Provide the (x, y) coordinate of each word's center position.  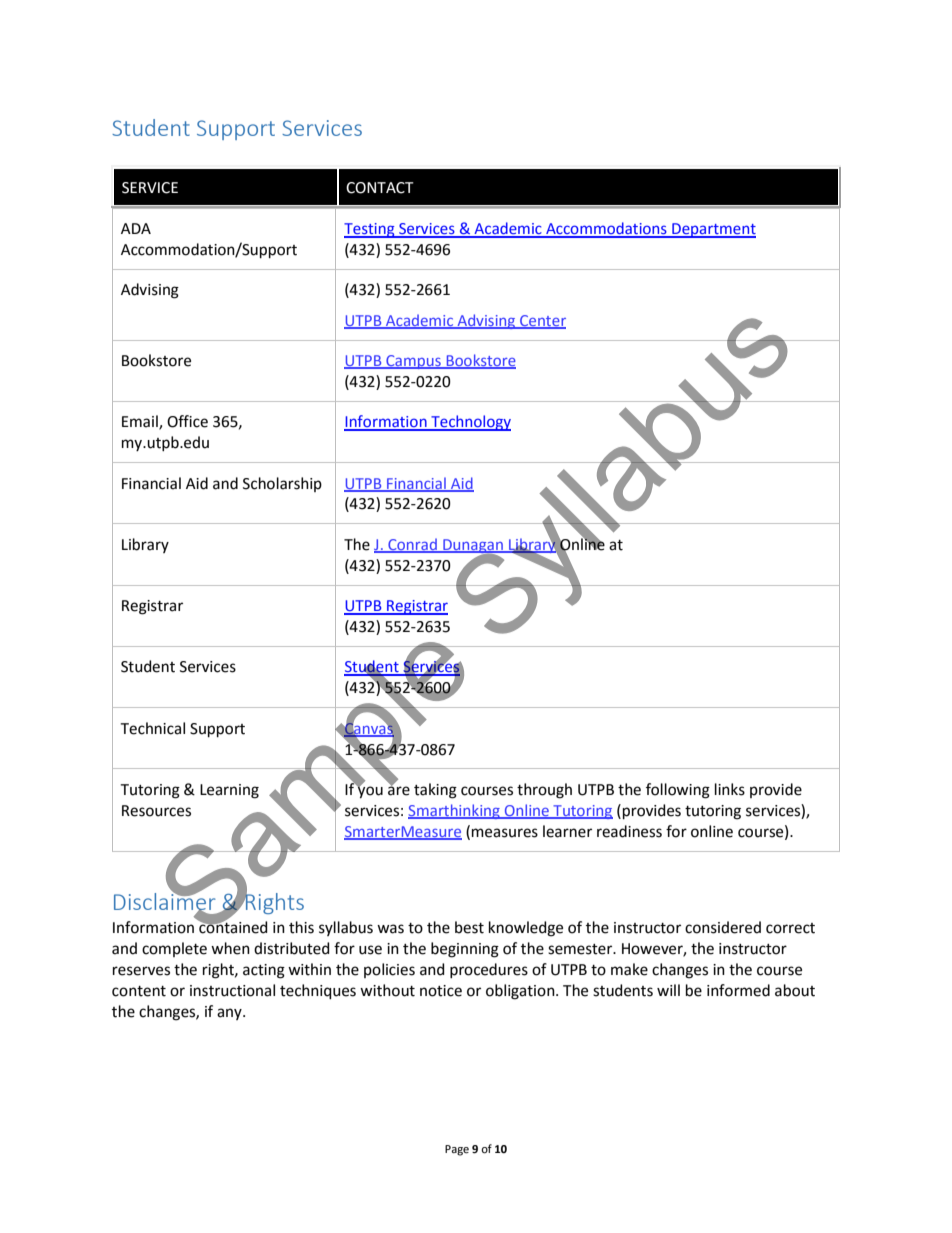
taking (435, 791)
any (230, 1014)
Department (713, 230)
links (730, 789)
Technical (152, 728)
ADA (136, 228)
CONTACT (380, 188)
